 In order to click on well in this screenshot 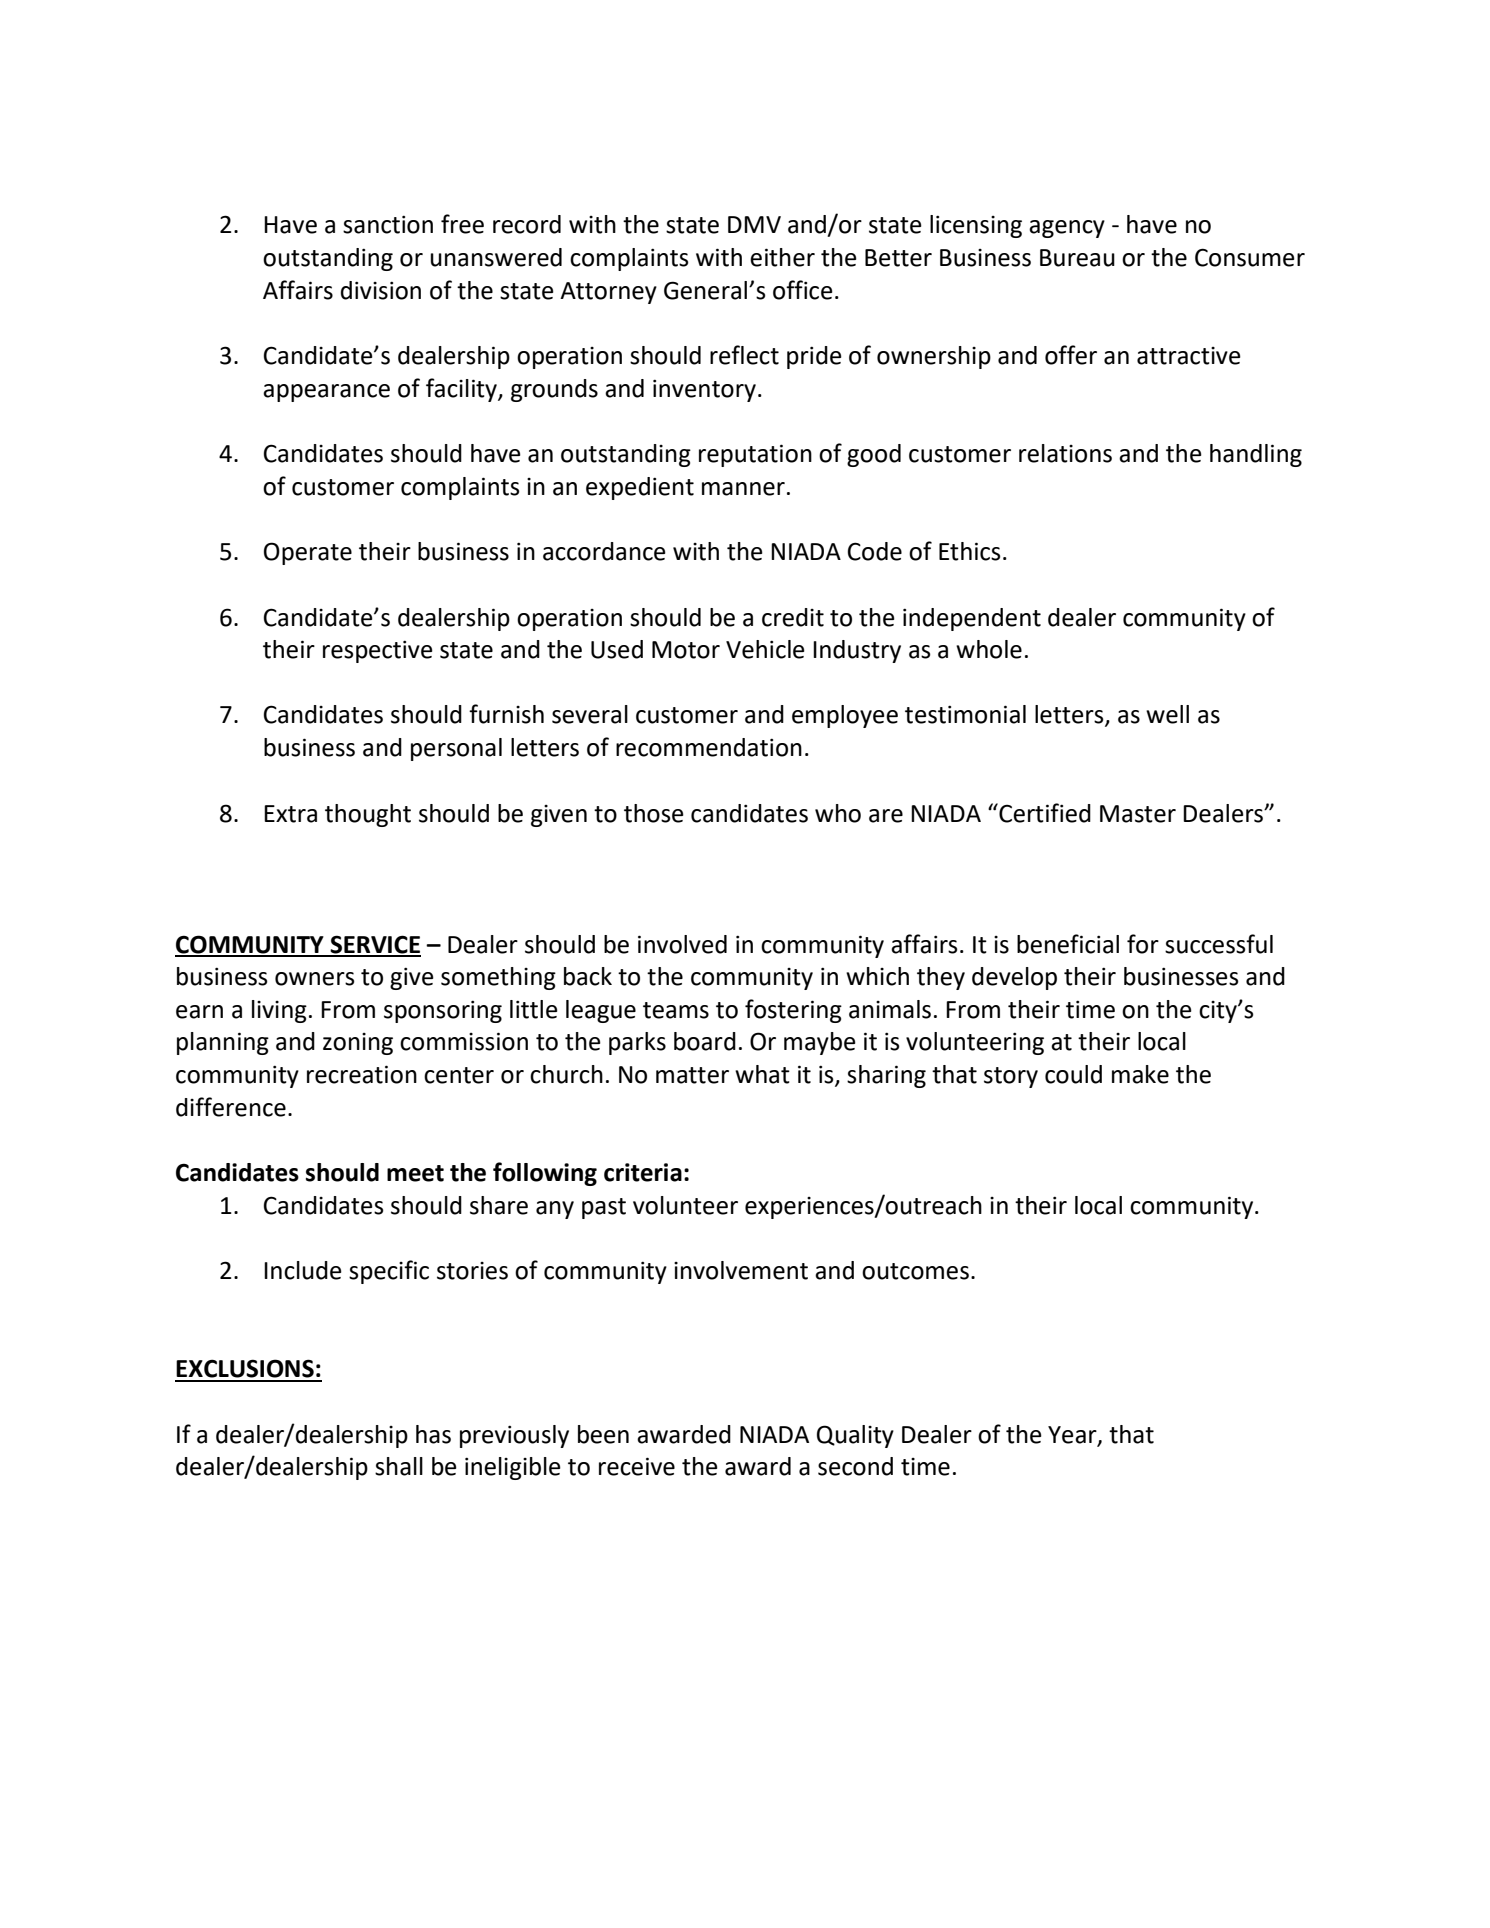, I will do `click(1167, 714)`.
